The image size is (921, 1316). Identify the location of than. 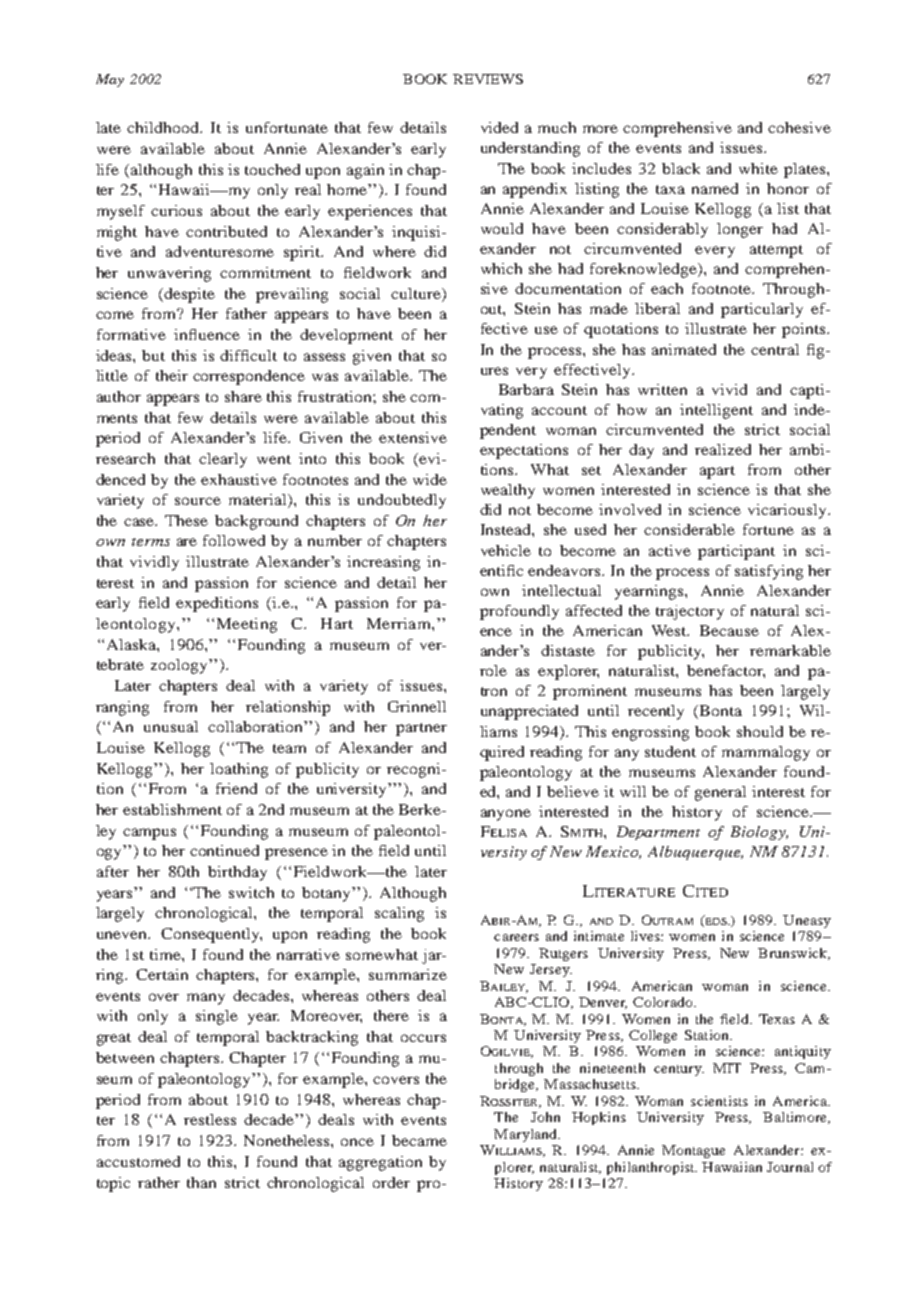
(201, 1182).
